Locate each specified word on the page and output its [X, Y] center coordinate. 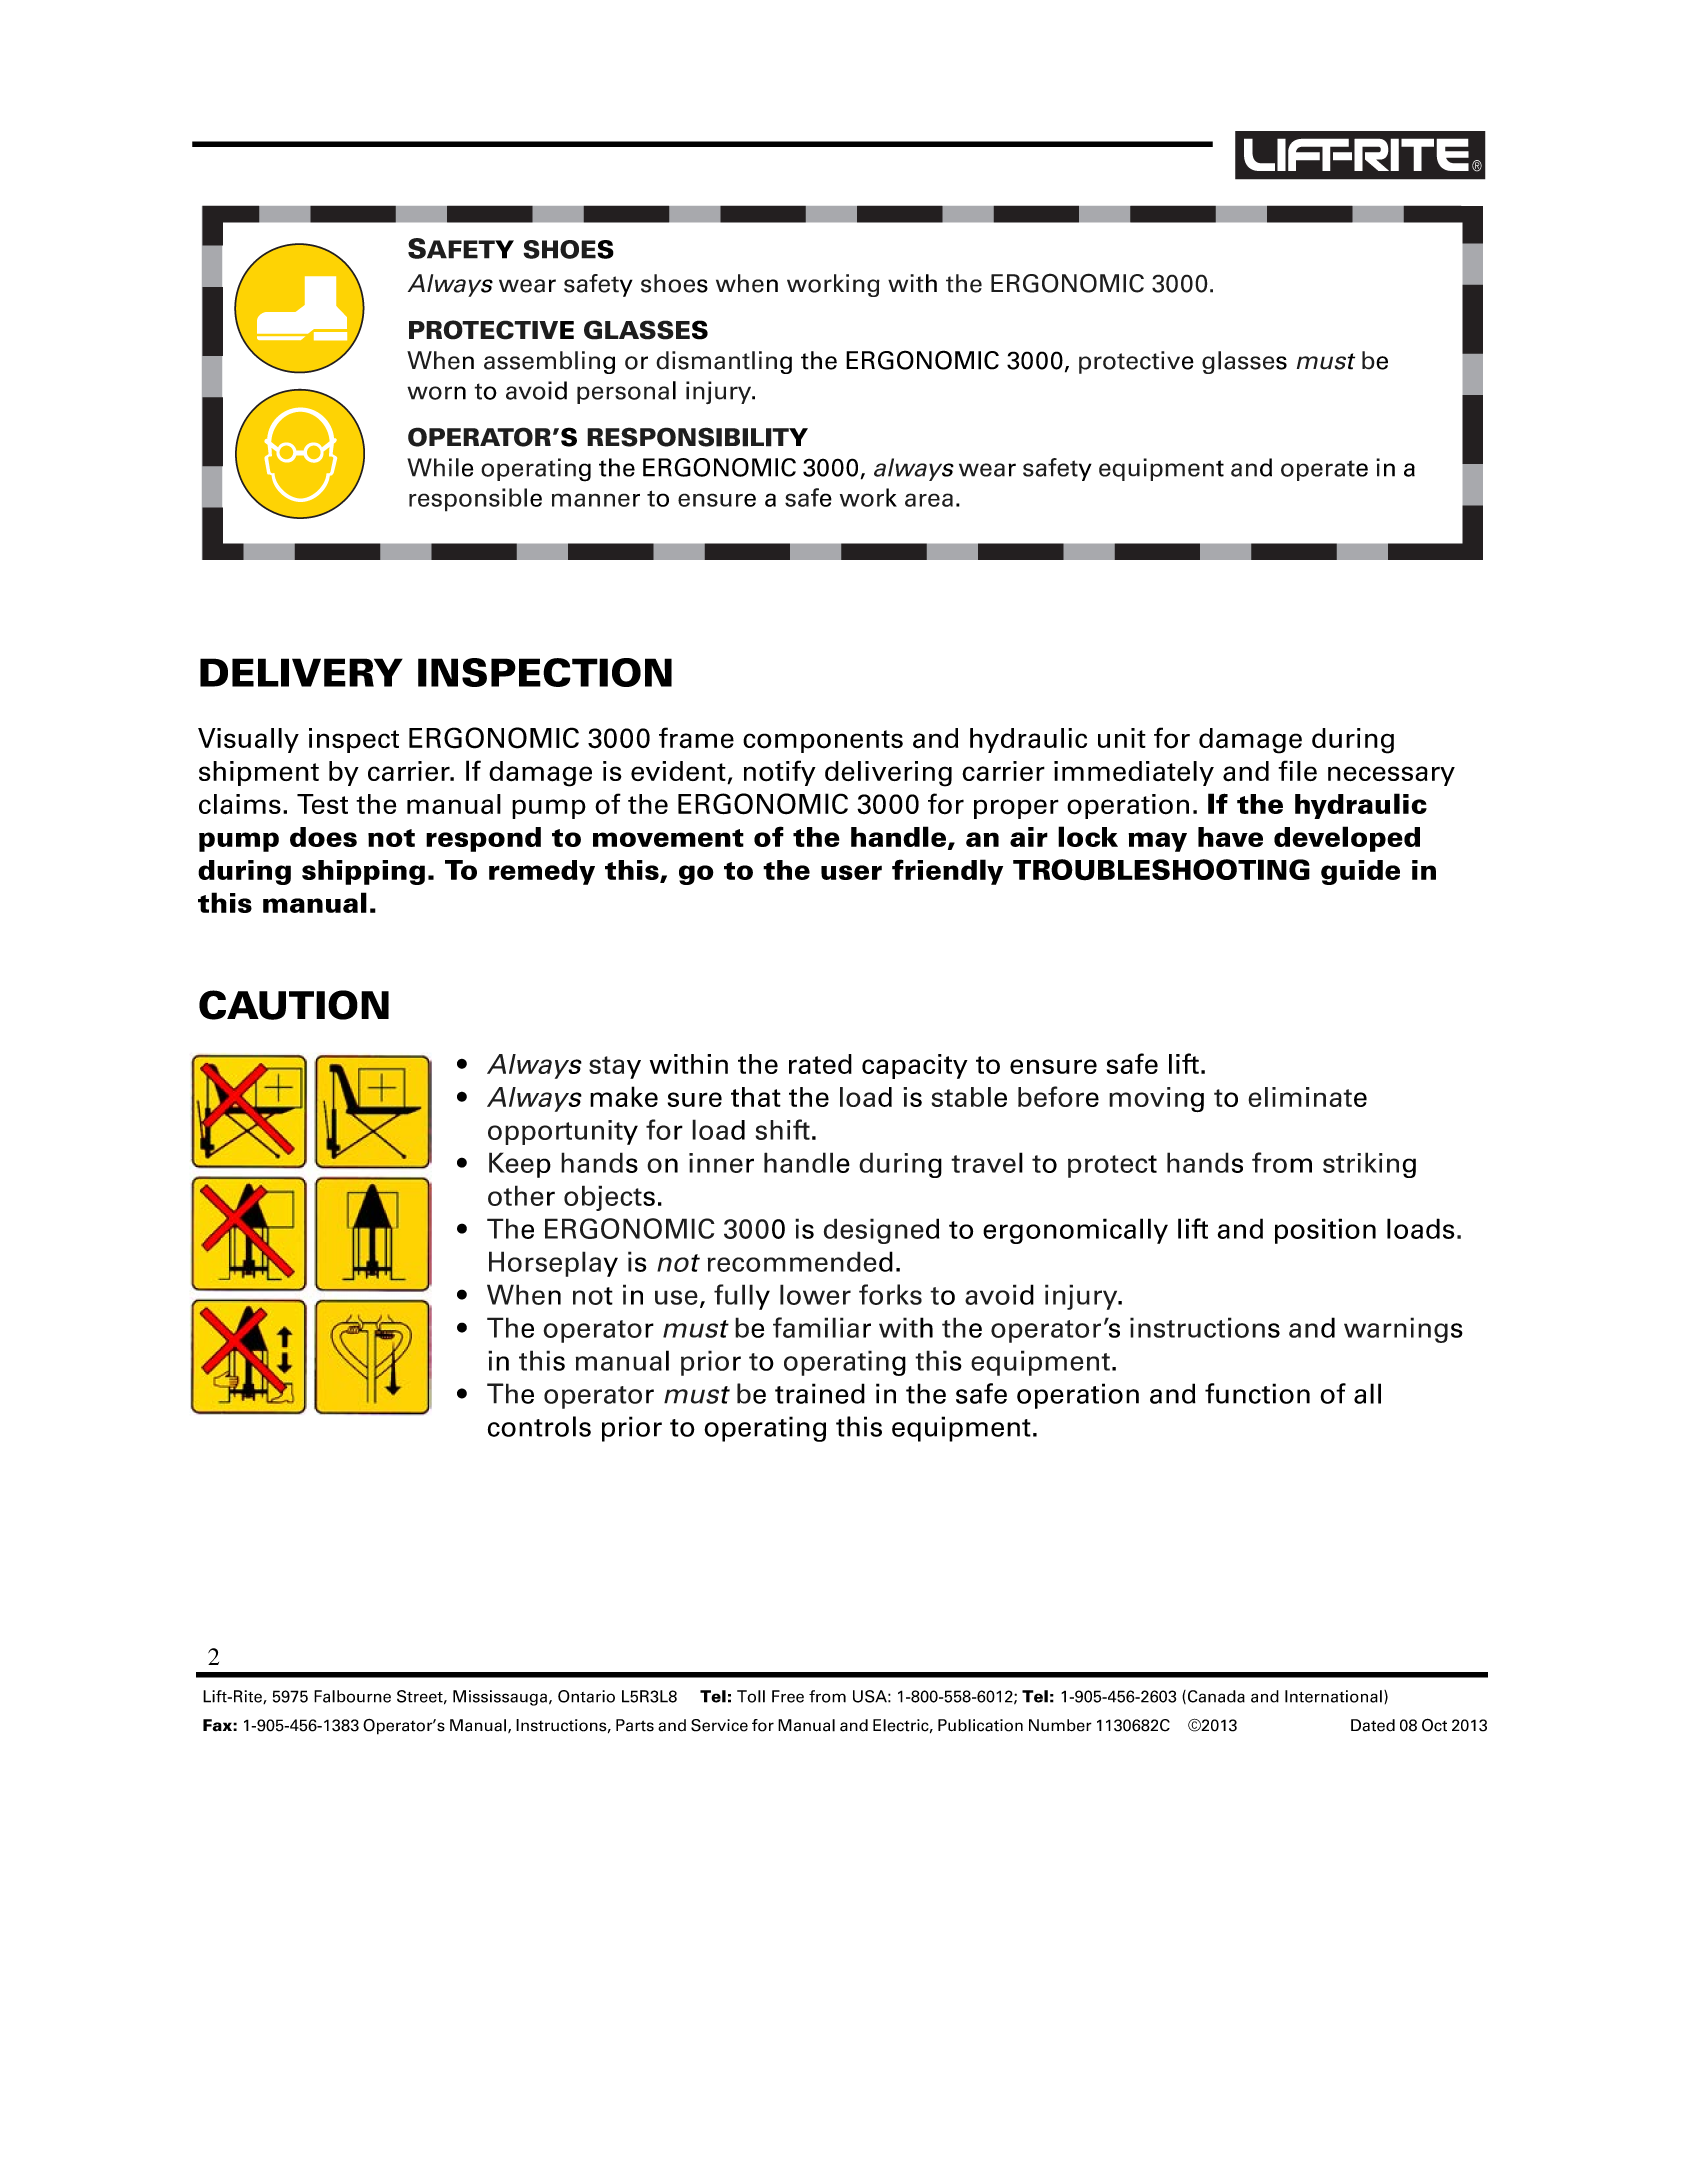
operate [1324, 470]
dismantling [724, 362]
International [1333, 1696]
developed [1347, 839]
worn [436, 393]
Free [788, 1696]
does [323, 837]
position [1325, 1231]
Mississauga [500, 1698]
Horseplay [553, 1264]
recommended [800, 1261]
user [851, 872]
